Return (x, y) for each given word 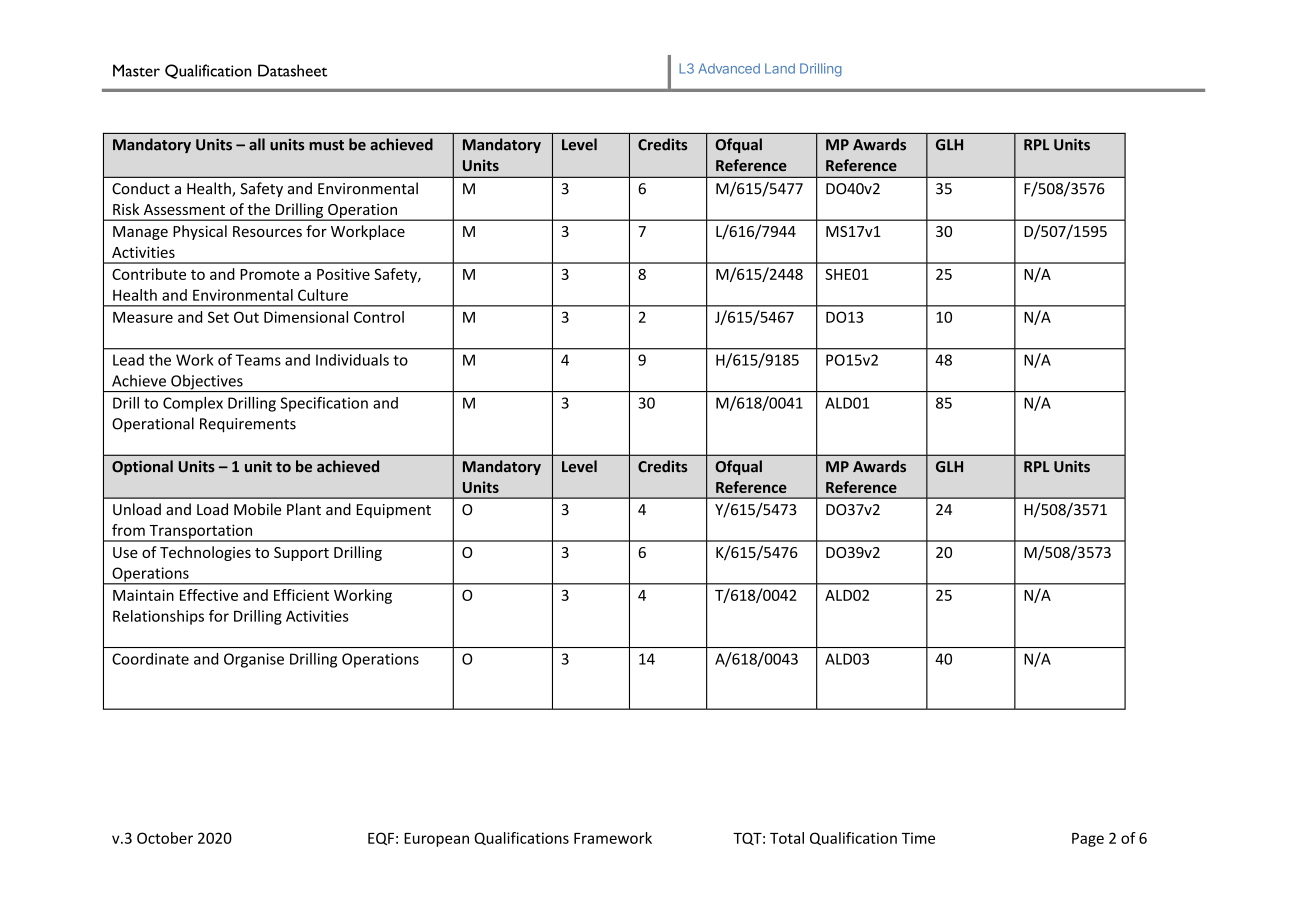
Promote (269, 274)
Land (780, 68)
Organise (254, 660)
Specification (324, 404)
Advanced (729, 68)
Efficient (301, 595)
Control (379, 317)
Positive (343, 274)
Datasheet (292, 70)
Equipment (394, 511)
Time (918, 838)
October (165, 838)
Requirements (248, 425)
